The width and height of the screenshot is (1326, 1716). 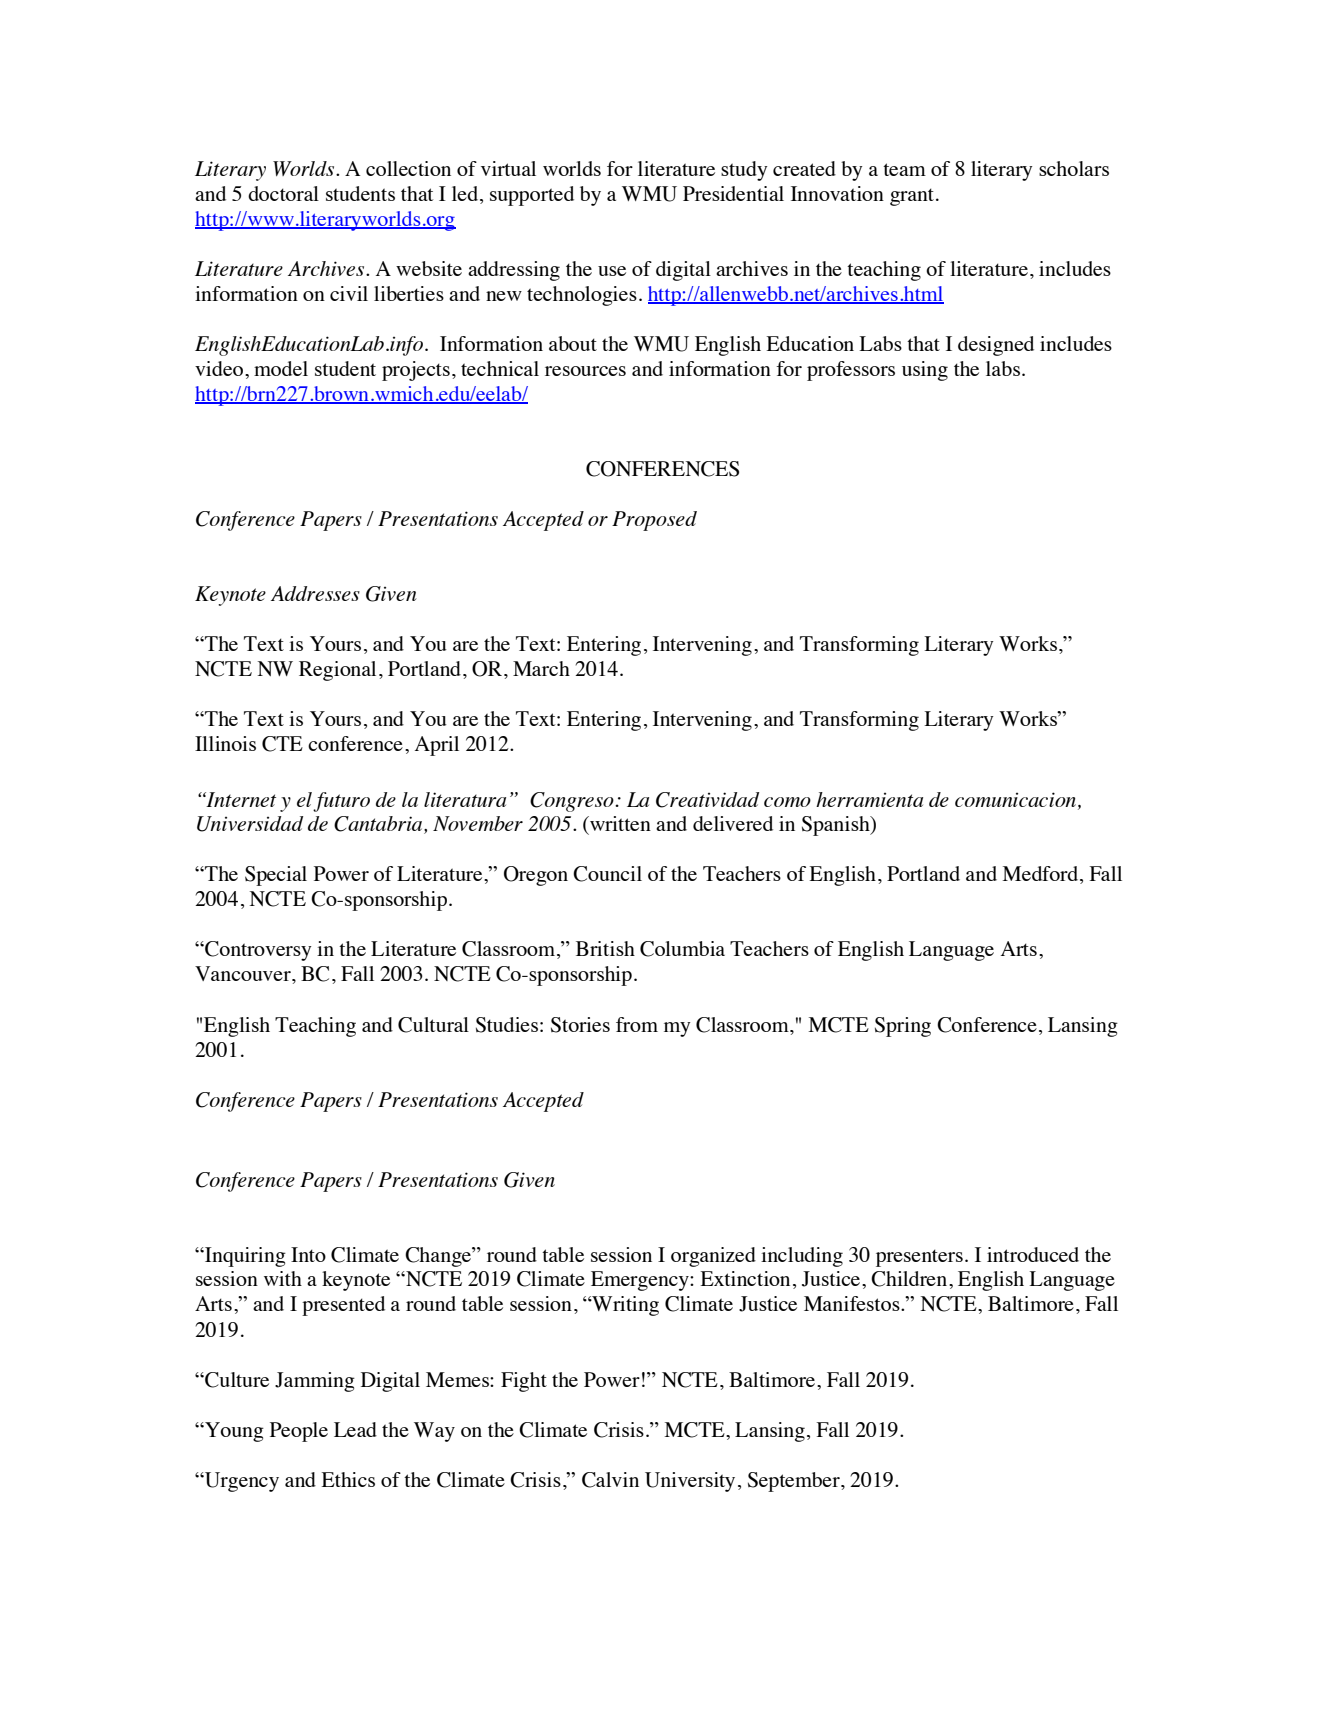 I want to click on Spanish, so click(x=837, y=826).
